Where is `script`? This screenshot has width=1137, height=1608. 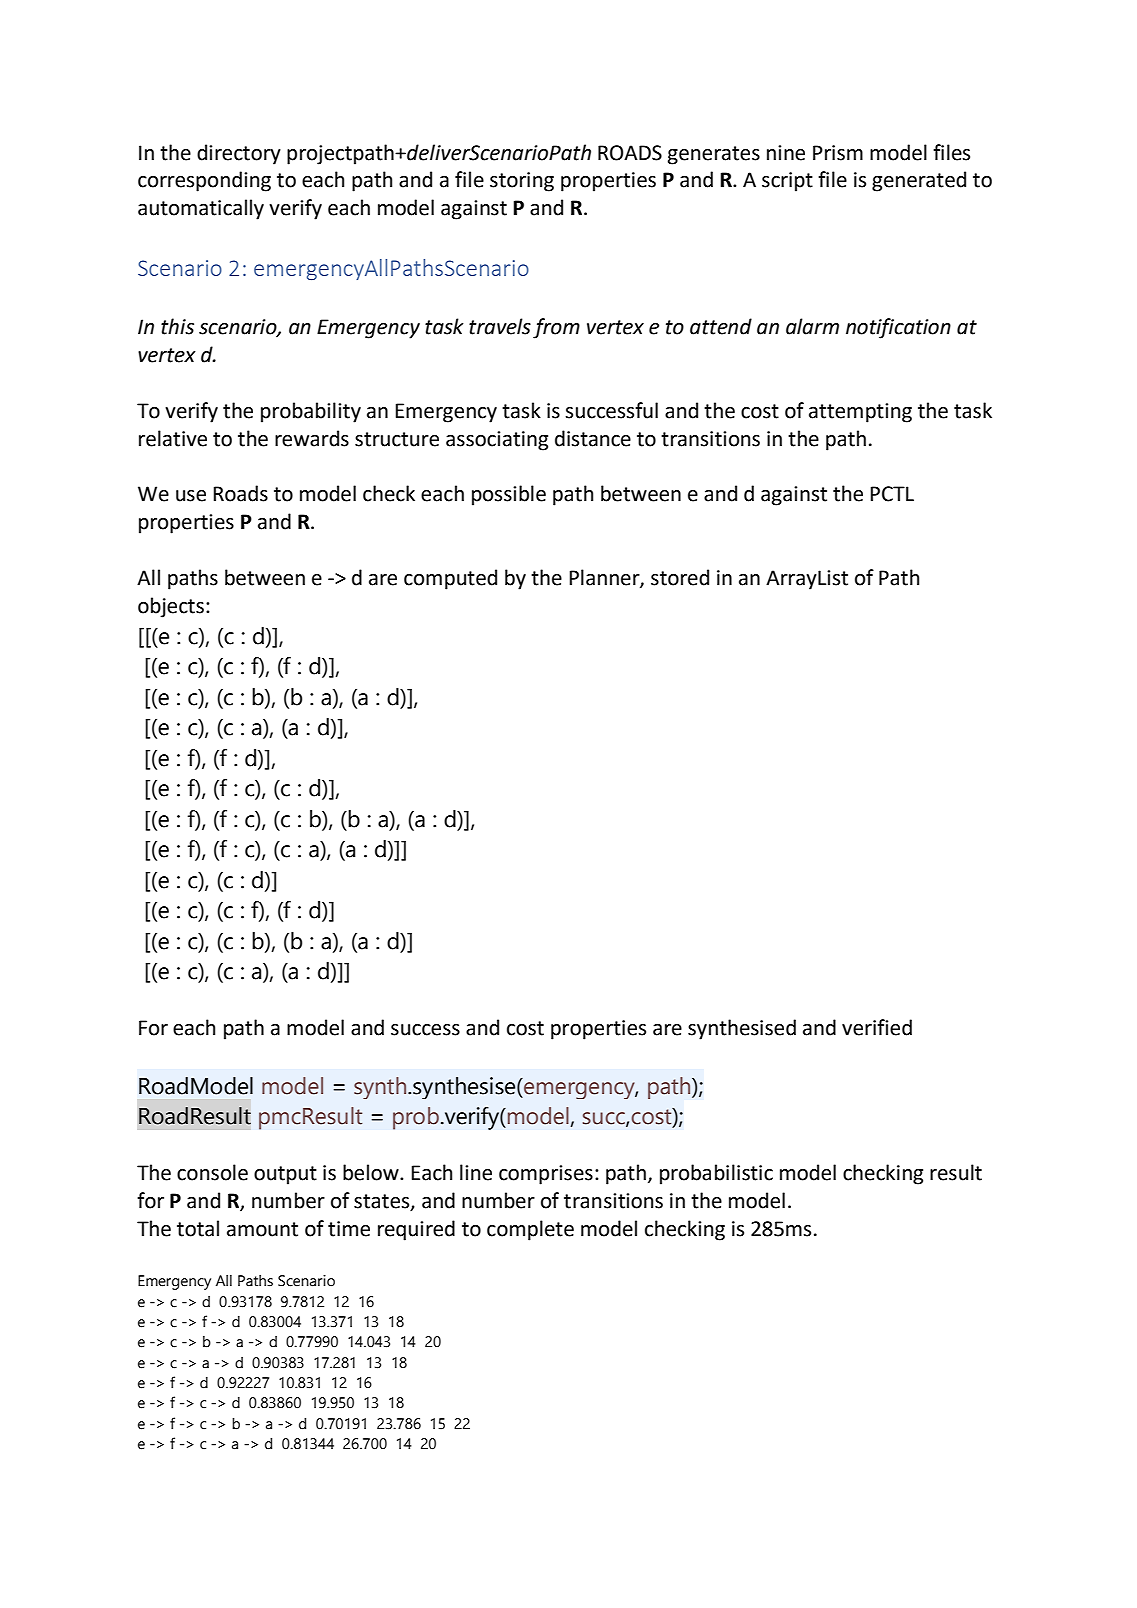
script is located at coordinates (787, 182).
